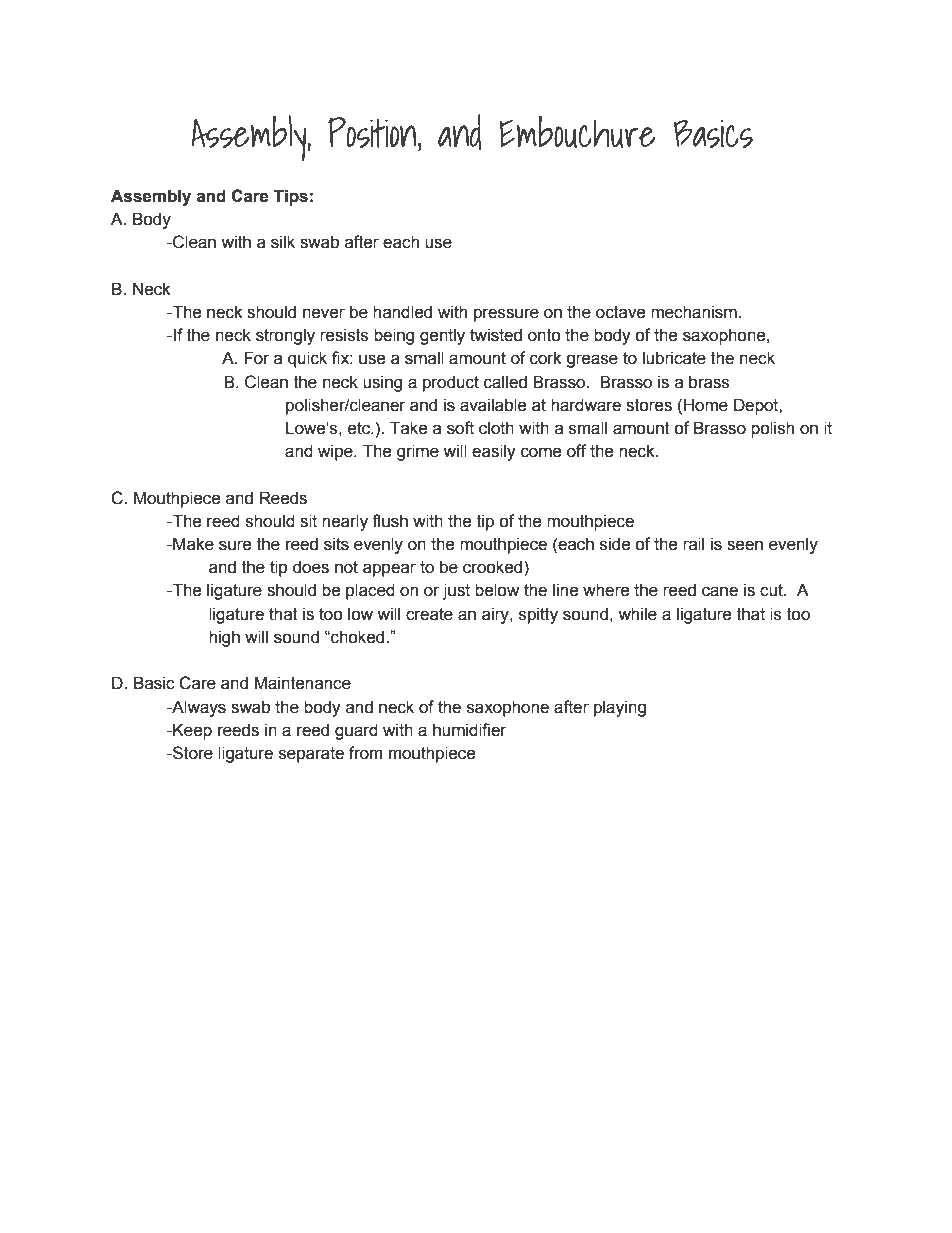 The height and width of the image is (1233, 952). Describe the element at coordinates (311, 755) in the image. I see `separate` at that location.
